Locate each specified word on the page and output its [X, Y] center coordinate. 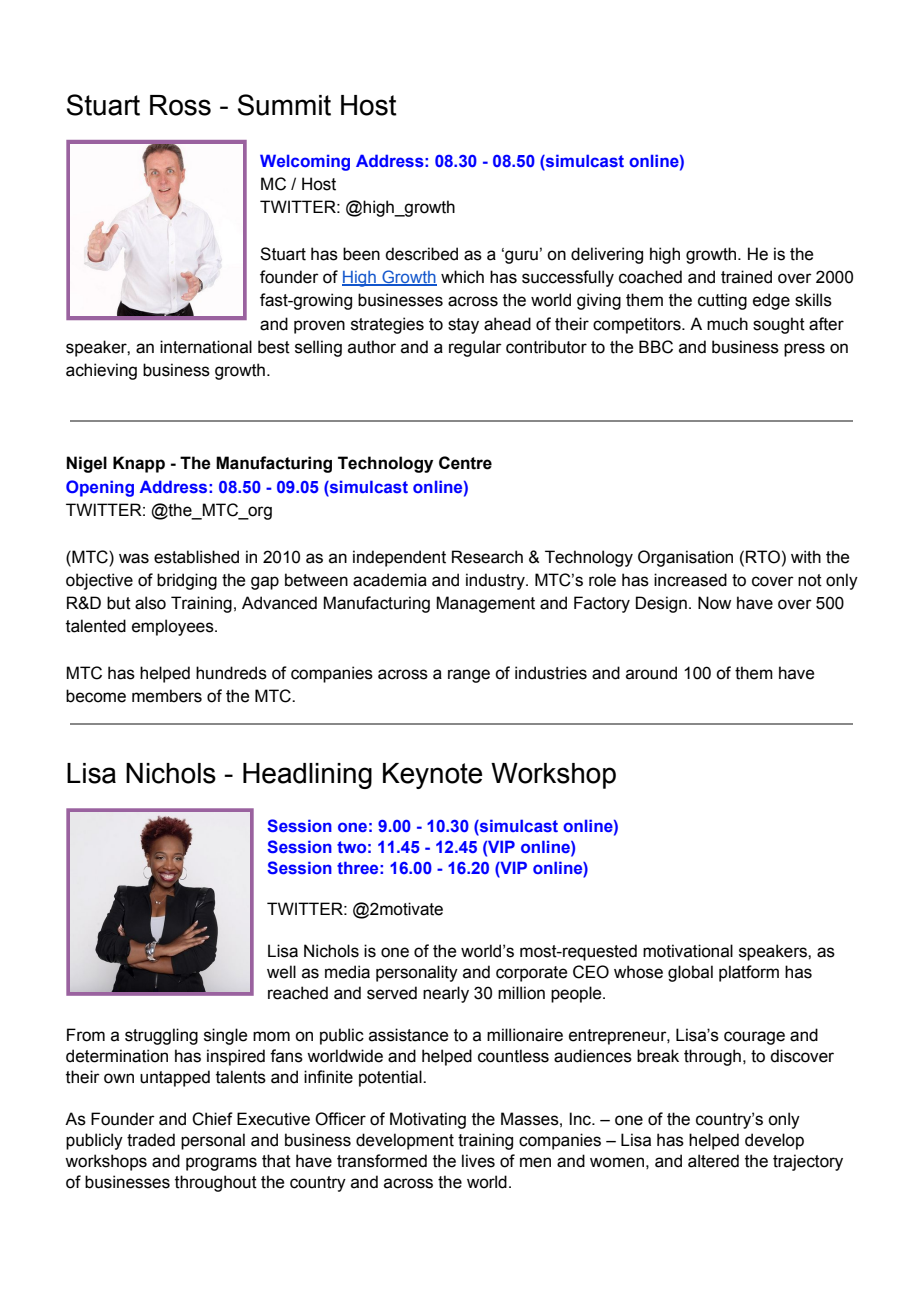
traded [151, 1140]
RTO [763, 557]
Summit [284, 105]
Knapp [139, 464]
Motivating [428, 1120]
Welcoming [305, 162]
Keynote [432, 776]
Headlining [307, 776]
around [651, 673]
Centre [465, 463]
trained [746, 277]
